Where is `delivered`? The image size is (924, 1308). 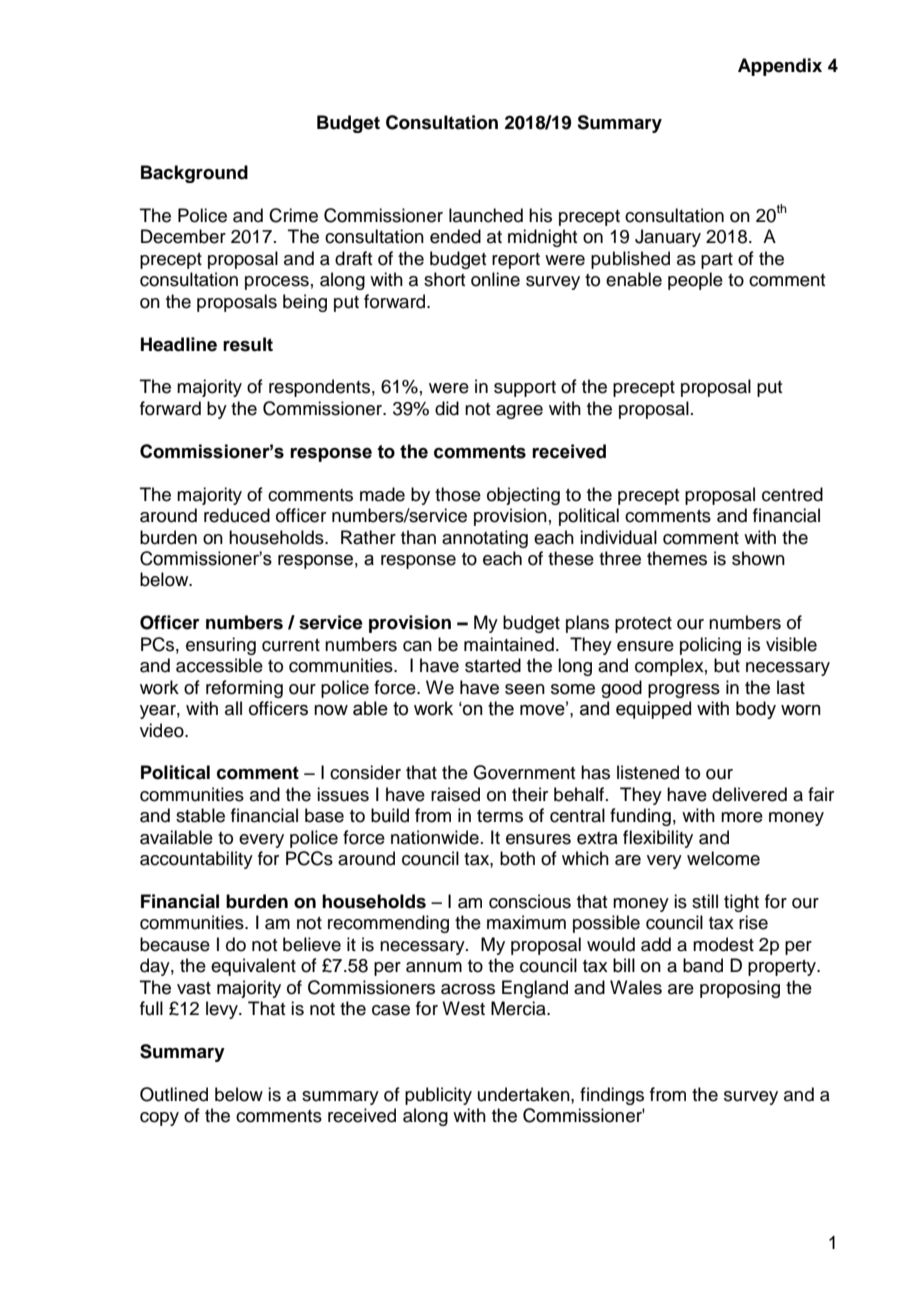 delivered is located at coordinates (749, 794).
